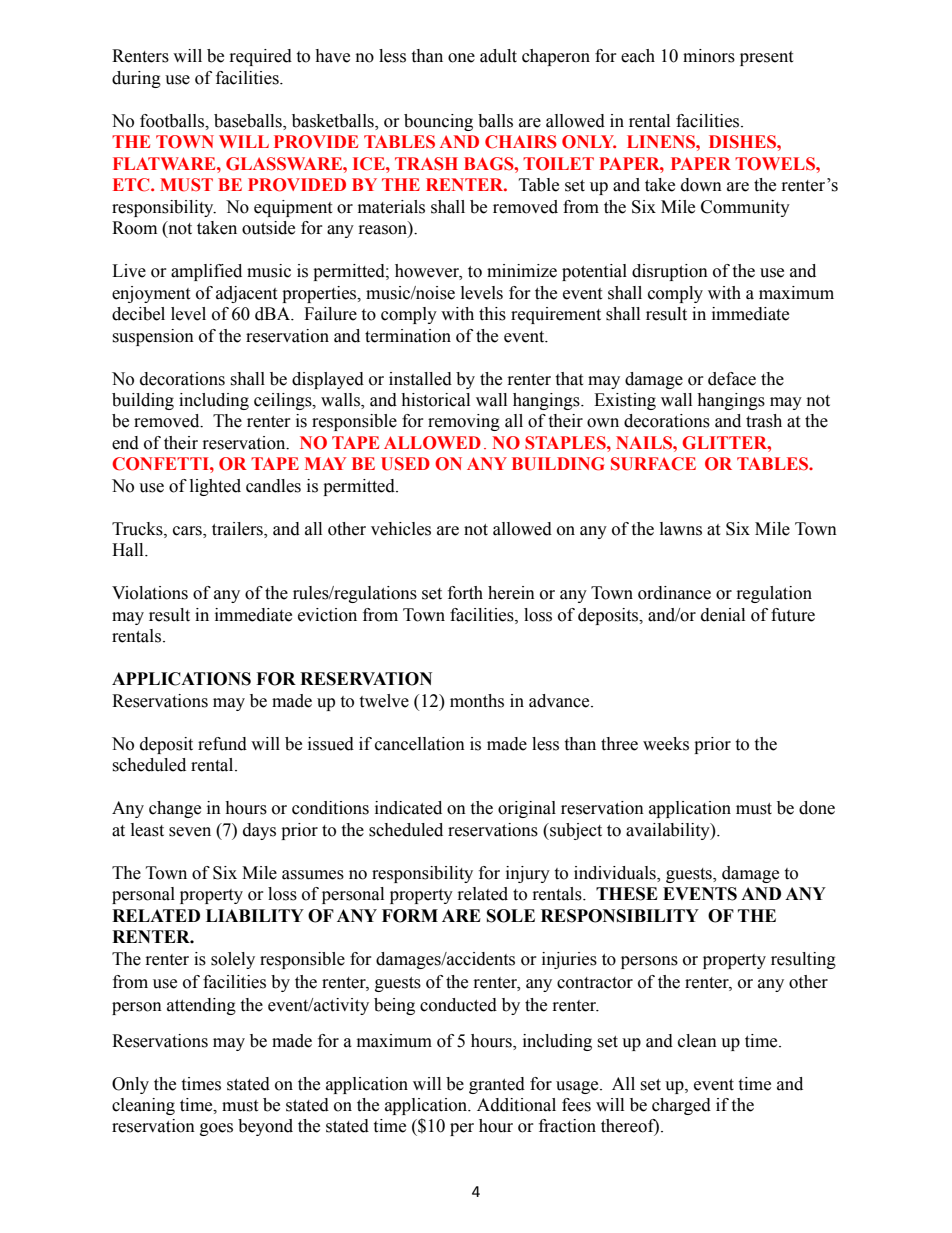 This page has height=1233, width=952. Describe the element at coordinates (216, 1129) in the page. I see `goes` at that location.
